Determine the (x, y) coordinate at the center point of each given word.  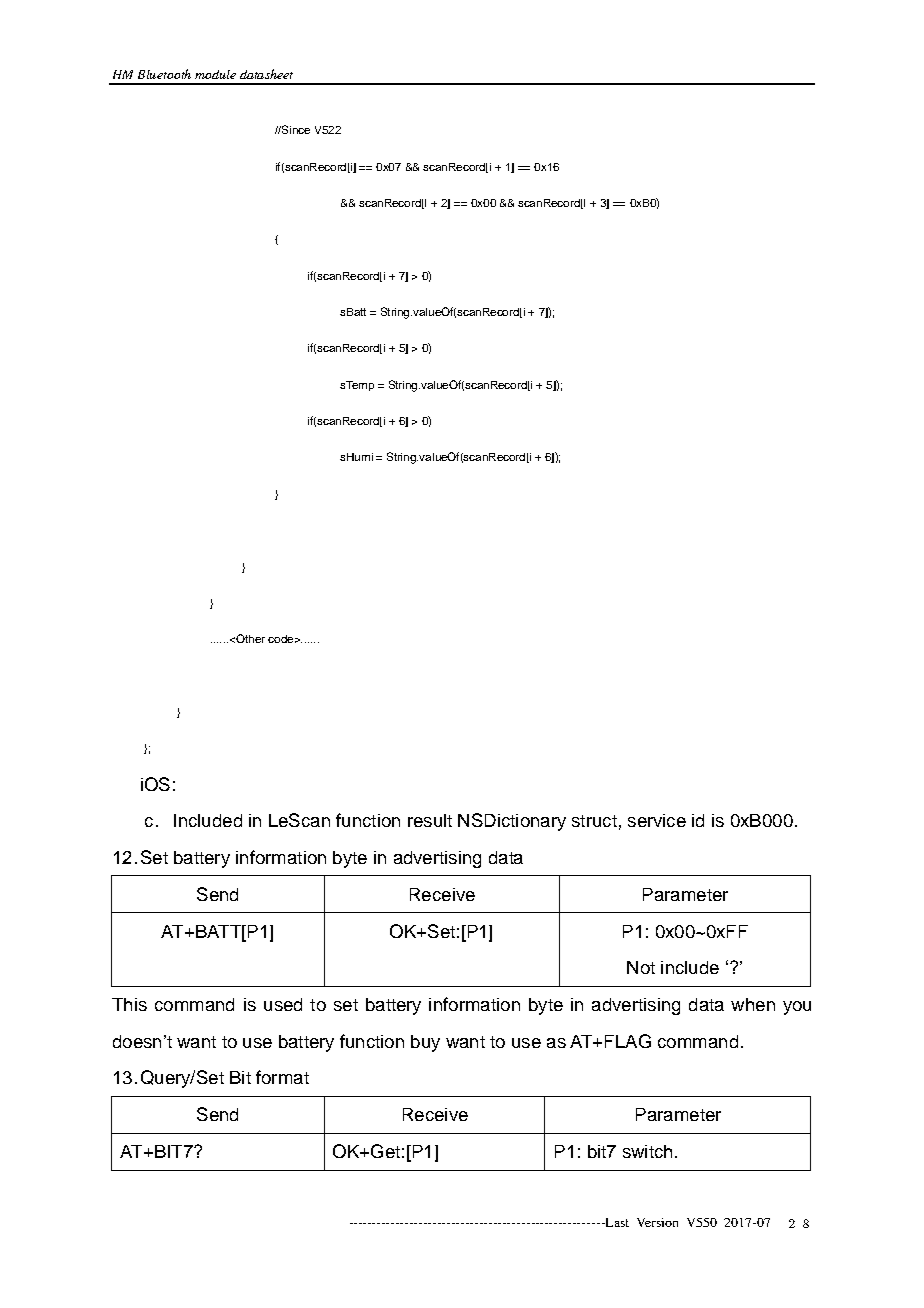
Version (657, 1222)
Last (616, 1222)
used (283, 1004)
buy (425, 1043)
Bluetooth (164, 74)
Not (641, 967)
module (215, 74)
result (430, 820)
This (129, 1004)
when (753, 1004)
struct (594, 821)
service (657, 820)
